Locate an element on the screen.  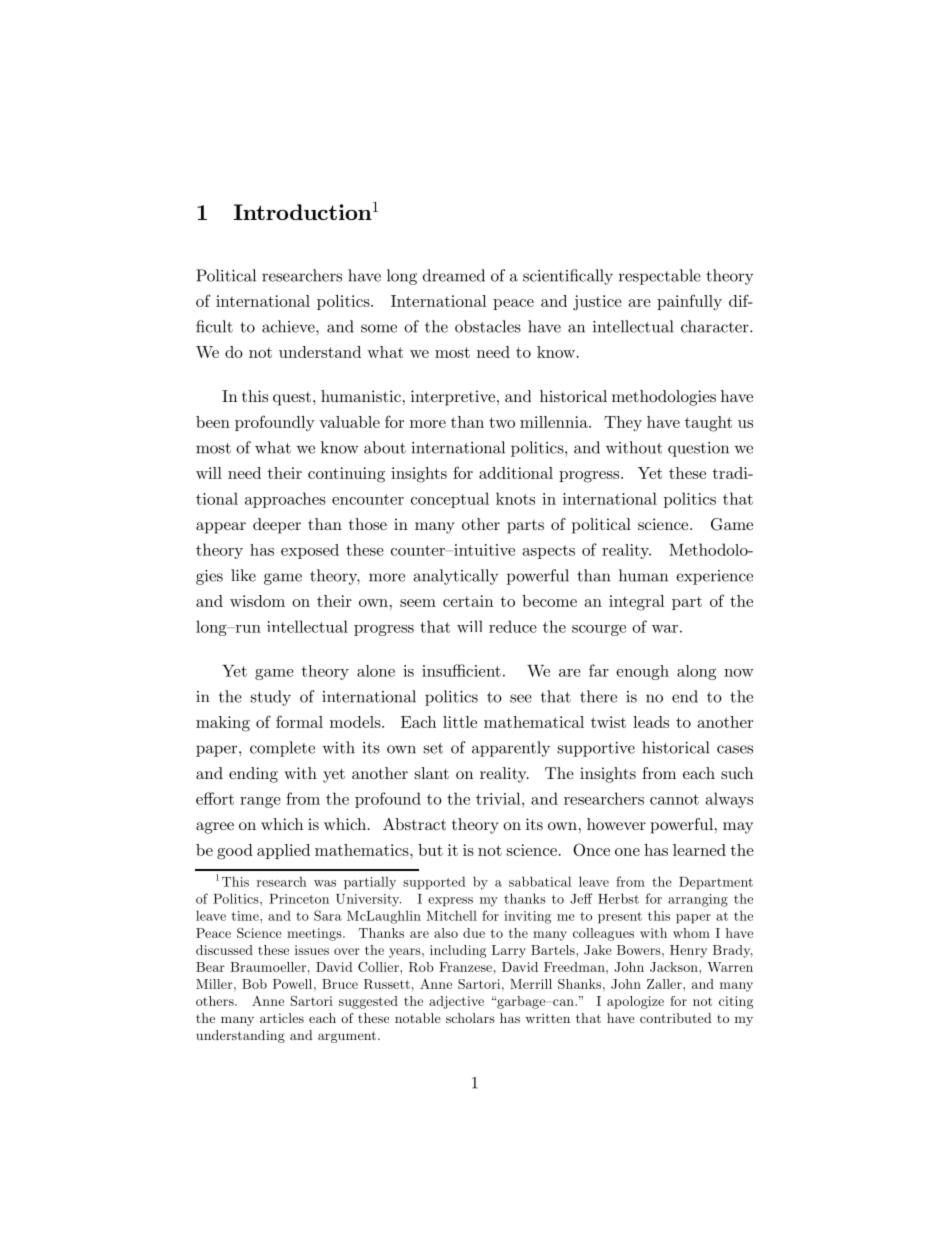
trivial is located at coordinates (499, 798).
